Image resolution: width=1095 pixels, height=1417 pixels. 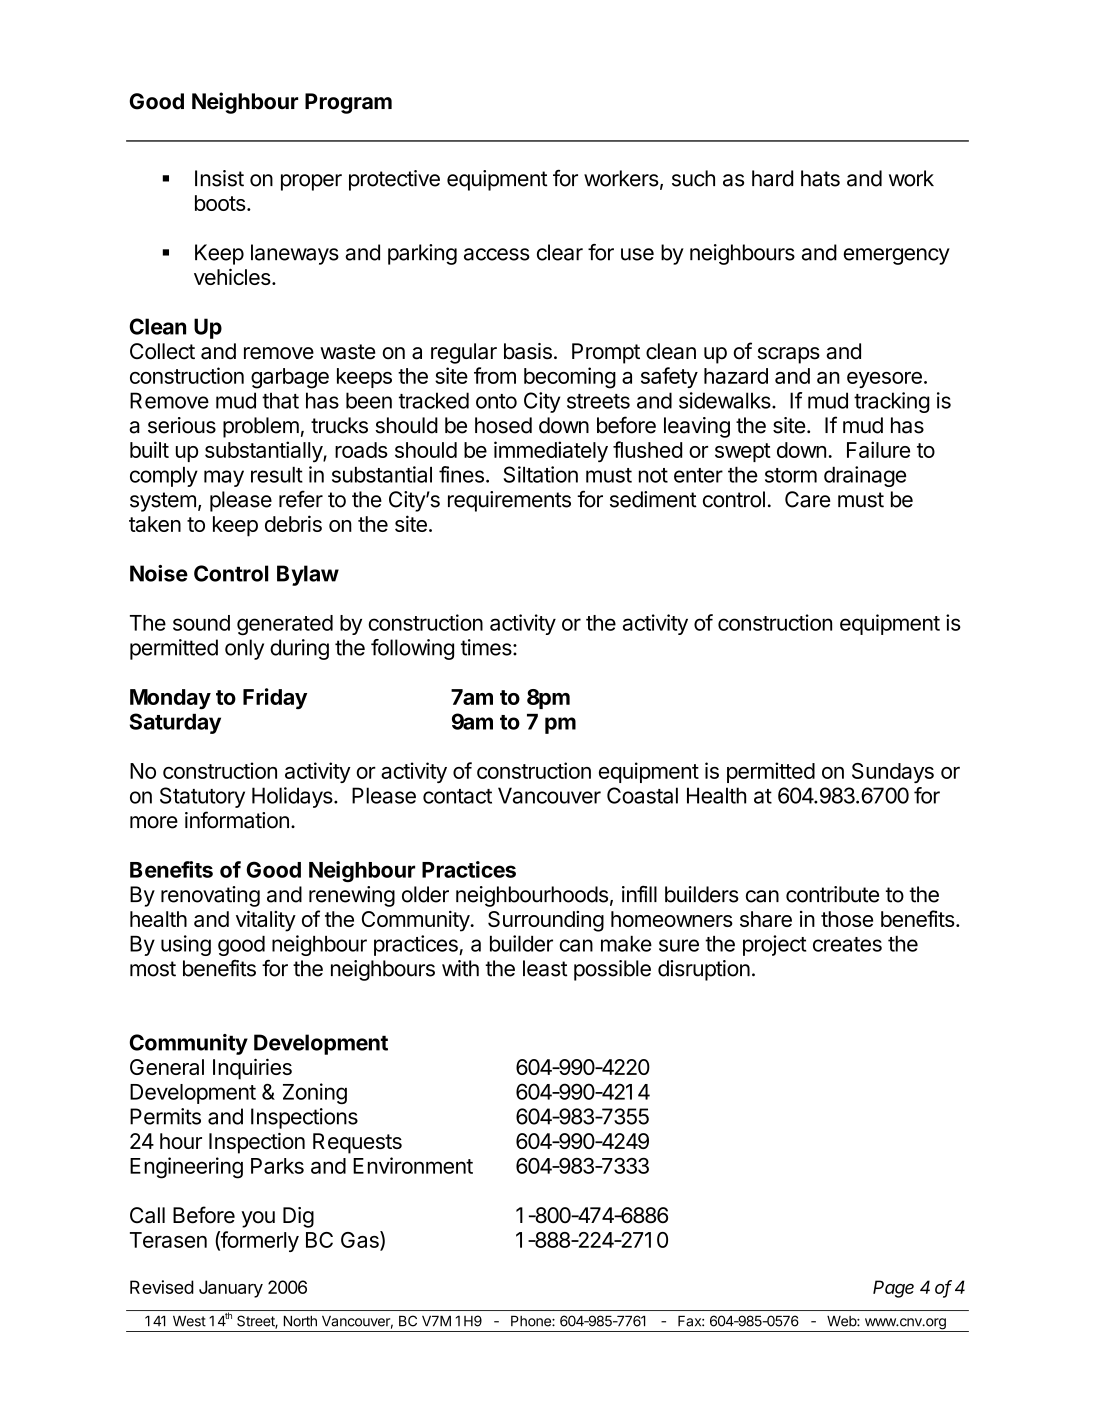 I want to click on Friday, so click(x=275, y=698).
